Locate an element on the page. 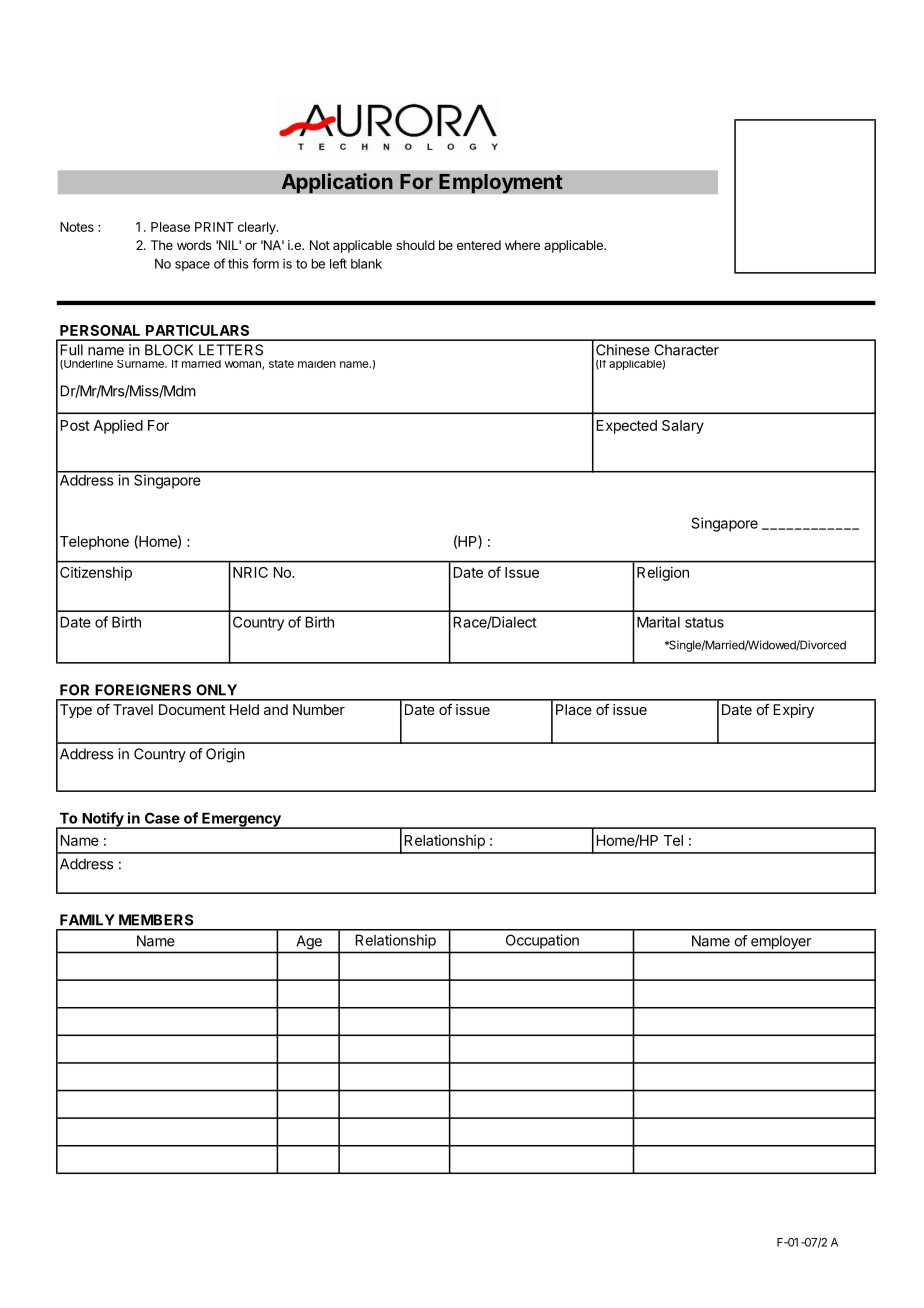 Image resolution: width=924 pixels, height=1308 pixels. Please is located at coordinates (170, 227).
